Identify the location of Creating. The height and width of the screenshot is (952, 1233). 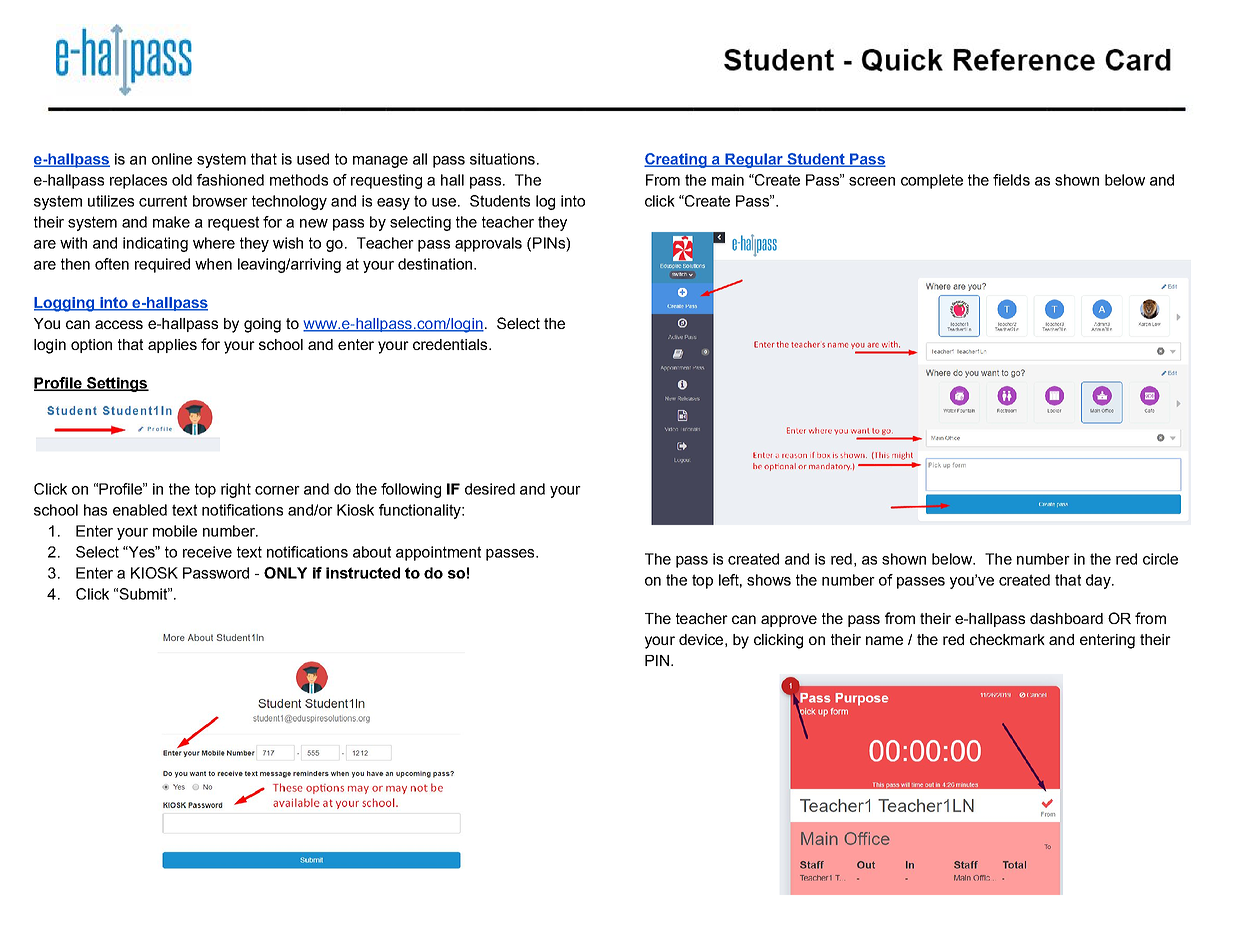
(676, 160).
